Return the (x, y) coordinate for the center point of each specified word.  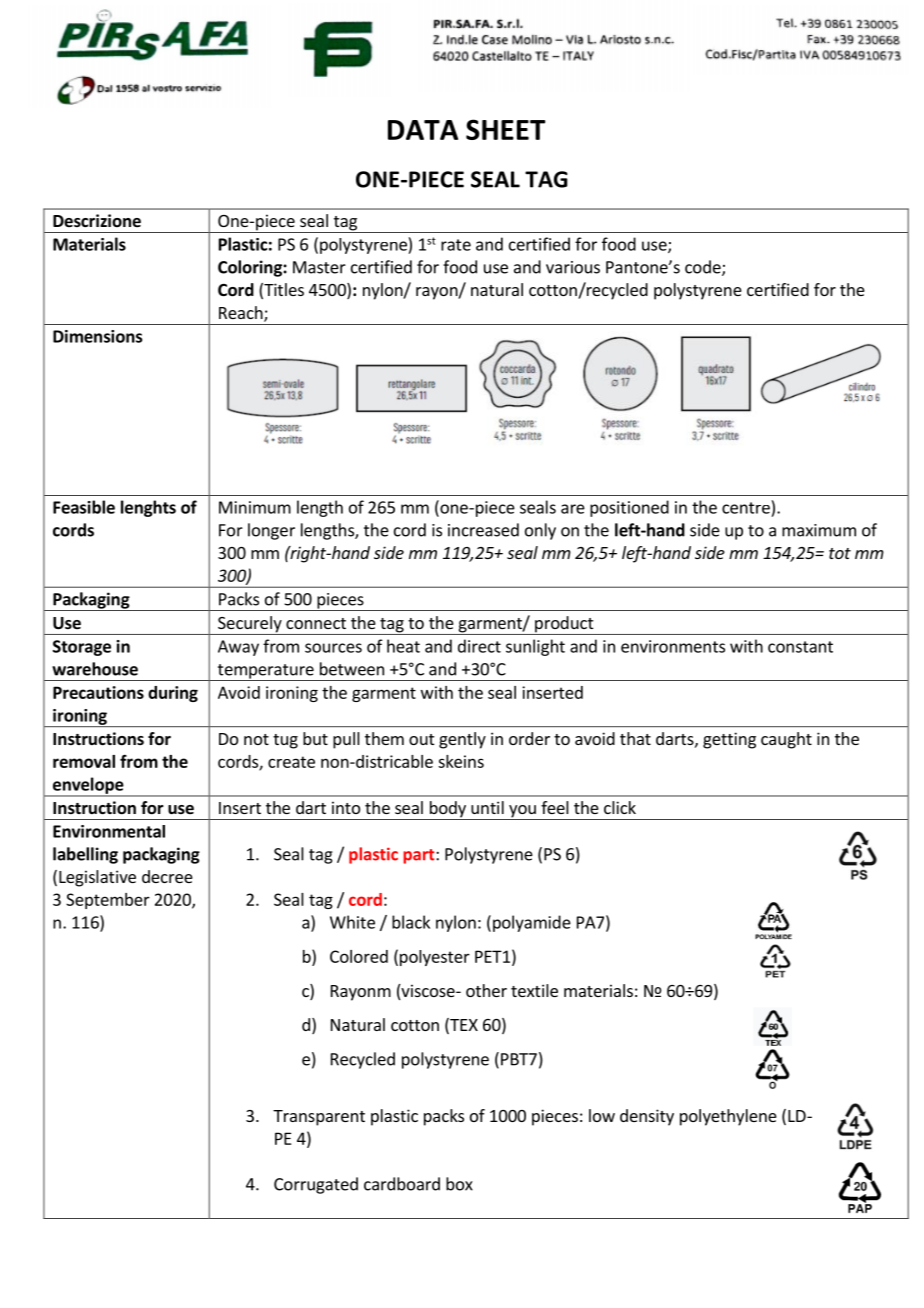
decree (167, 876)
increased (483, 530)
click (620, 807)
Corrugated (316, 1185)
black (411, 922)
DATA (423, 130)
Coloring (251, 268)
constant (800, 647)
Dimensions (97, 336)
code (704, 268)
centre (746, 508)
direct (479, 646)
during (173, 694)
